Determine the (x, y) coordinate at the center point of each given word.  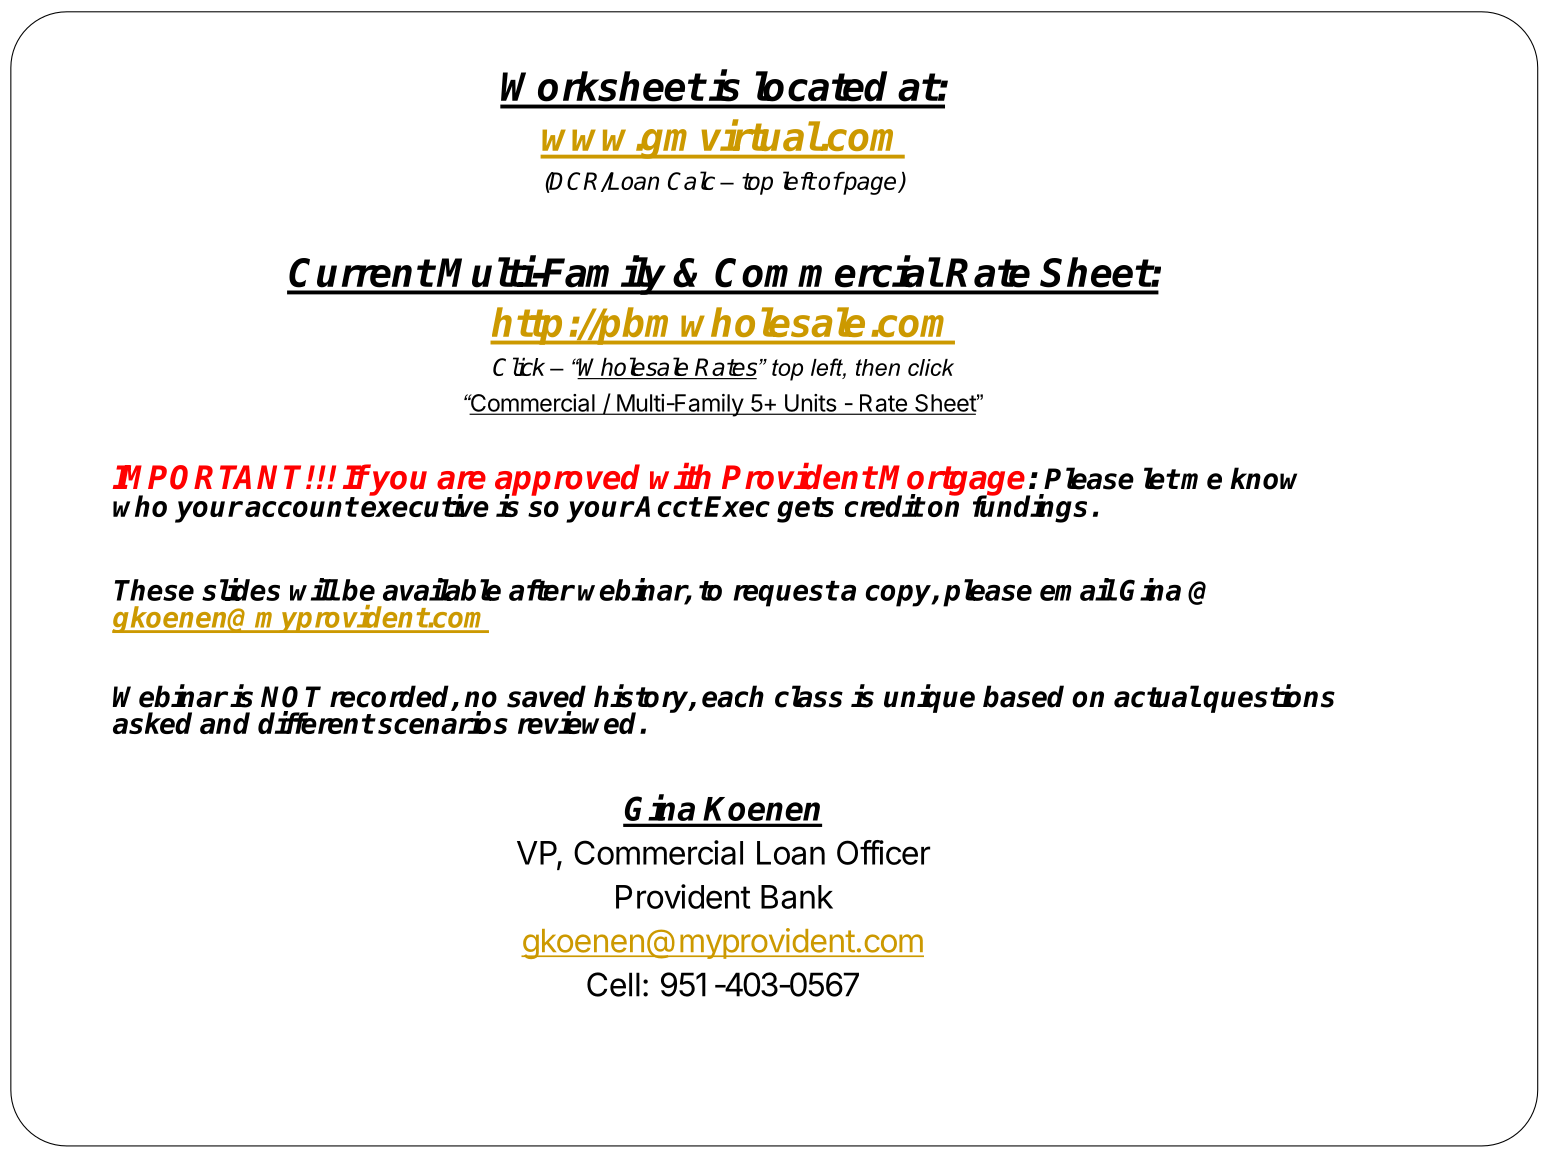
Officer (883, 852)
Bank (797, 897)
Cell (613, 984)
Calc (691, 180)
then (878, 367)
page (870, 185)
